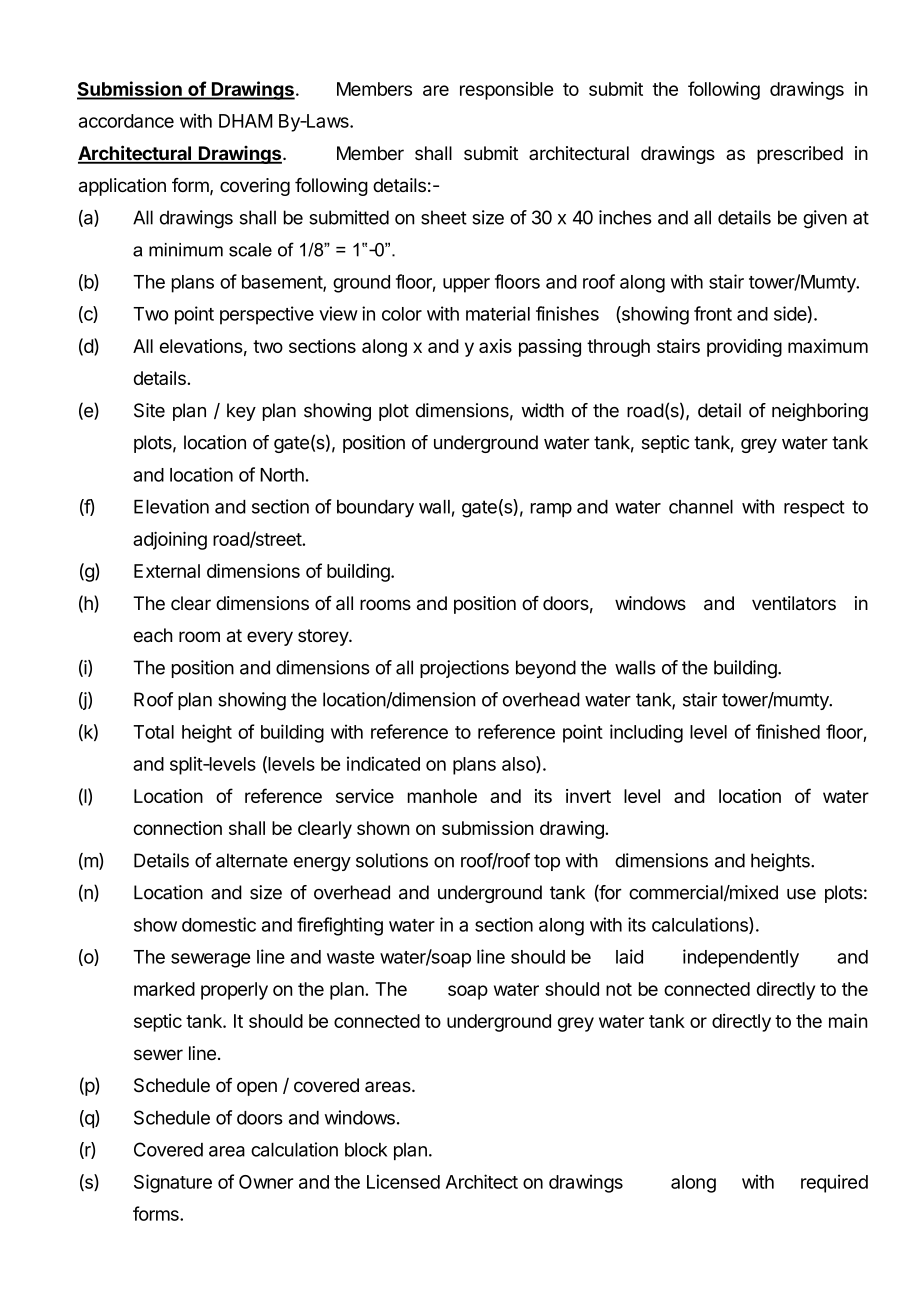 This document has width=924, height=1307. Describe the element at coordinates (506, 91) in the document. I see `responsible` at that location.
